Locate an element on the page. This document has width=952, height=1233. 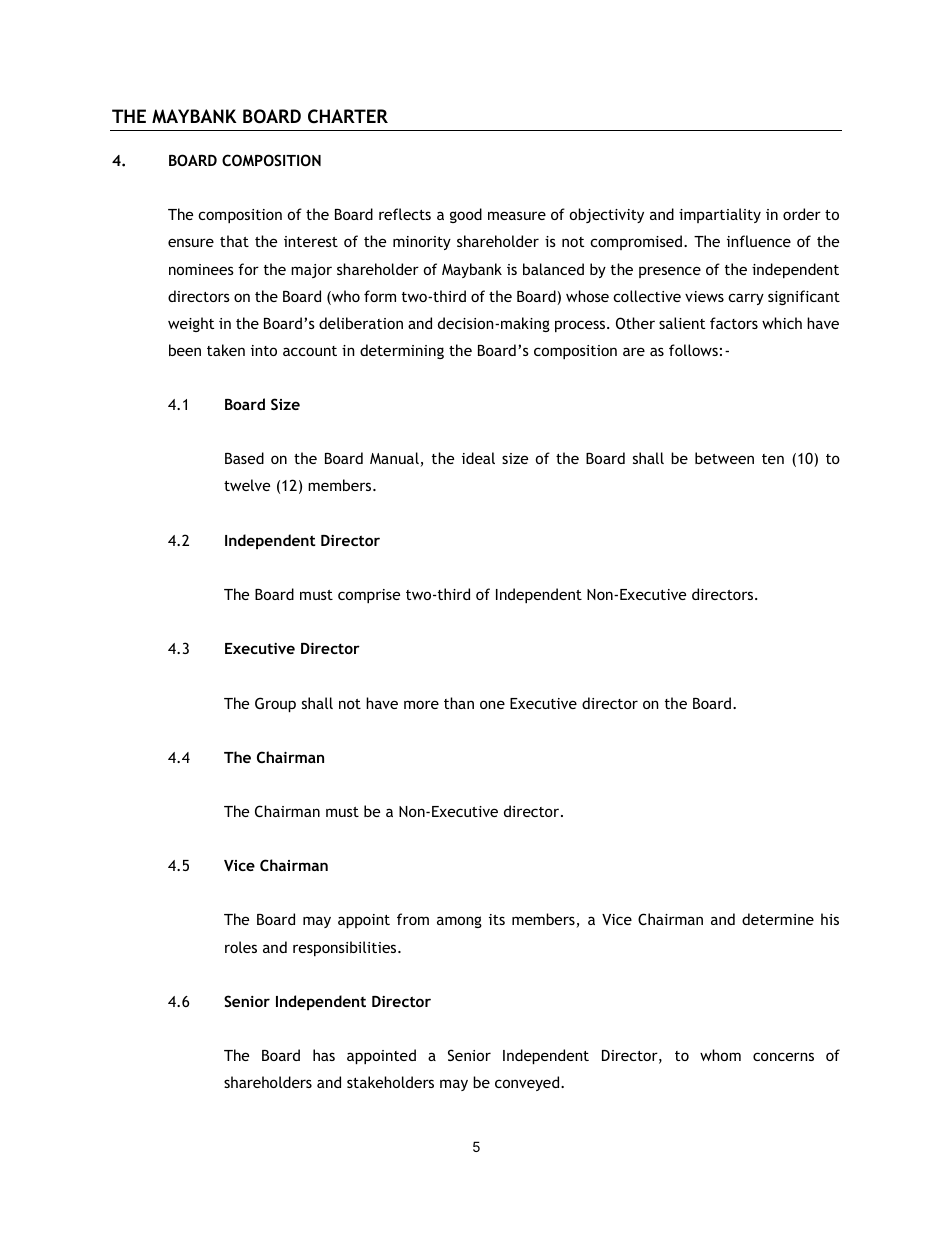
process is located at coordinates (581, 326).
